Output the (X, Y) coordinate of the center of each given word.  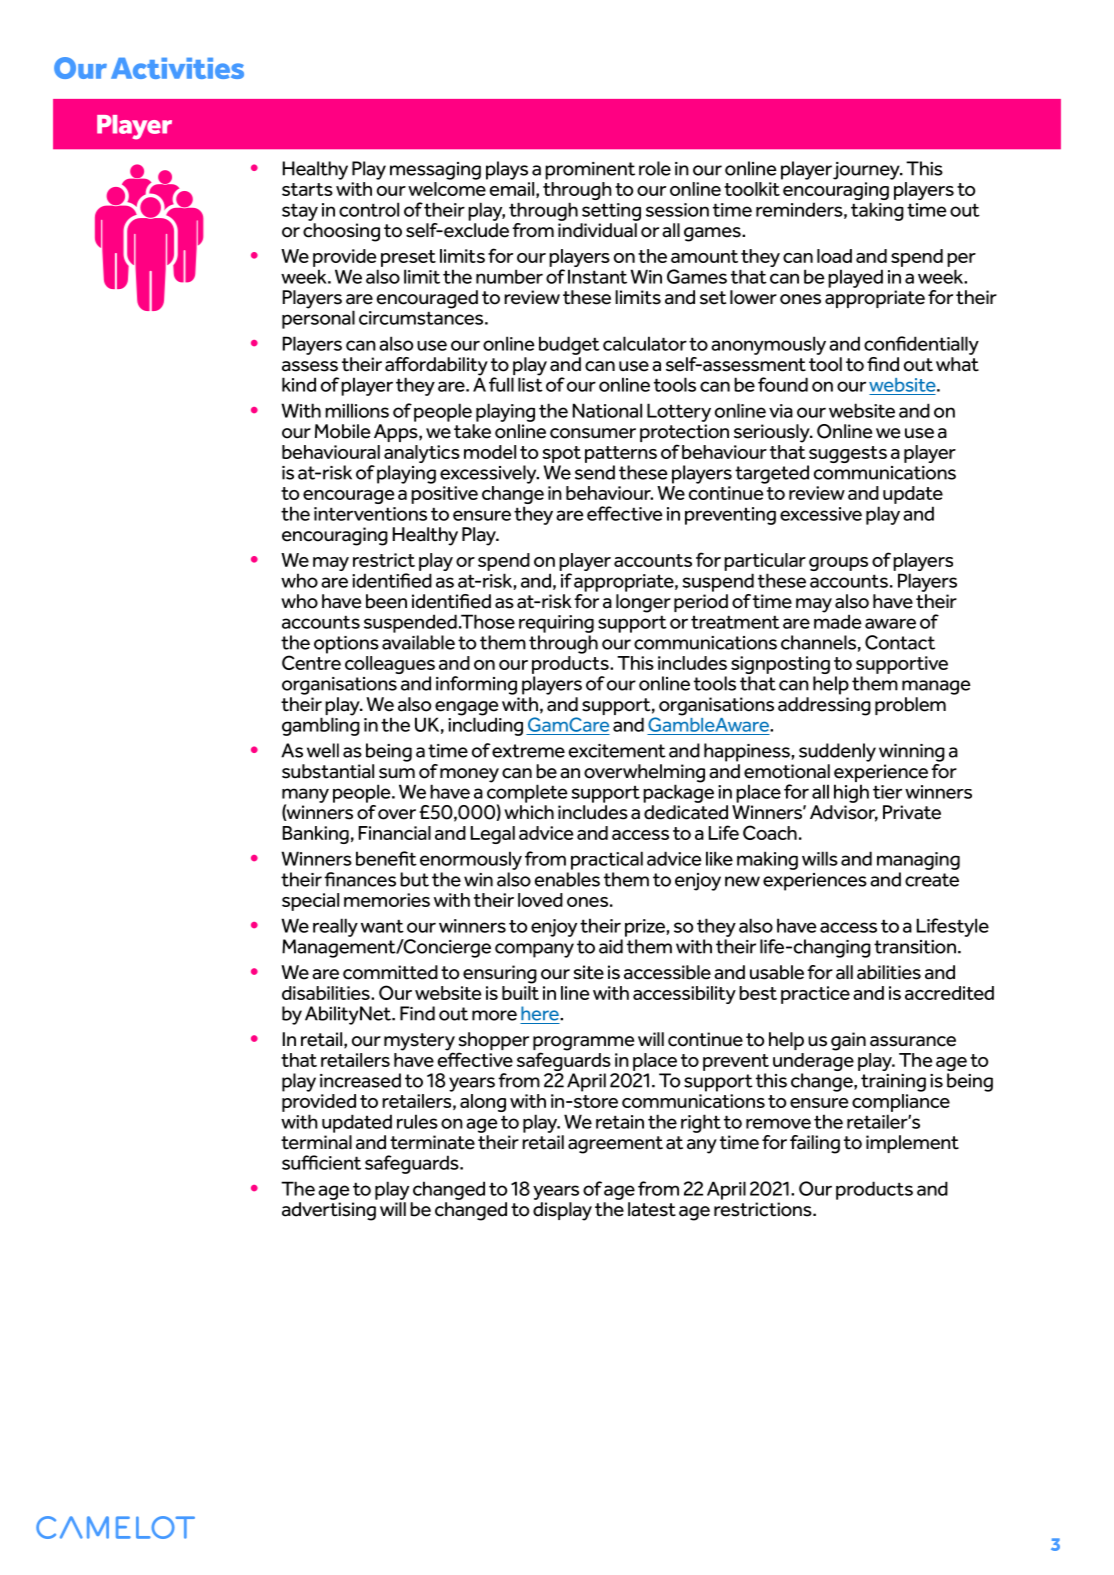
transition (915, 947)
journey (867, 171)
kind (299, 384)
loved (540, 900)
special (310, 902)
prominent (590, 171)
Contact (900, 642)
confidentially (921, 345)
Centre (311, 661)
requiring (556, 624)
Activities (177, 68)
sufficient (321, 1162)
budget (569, 345)
